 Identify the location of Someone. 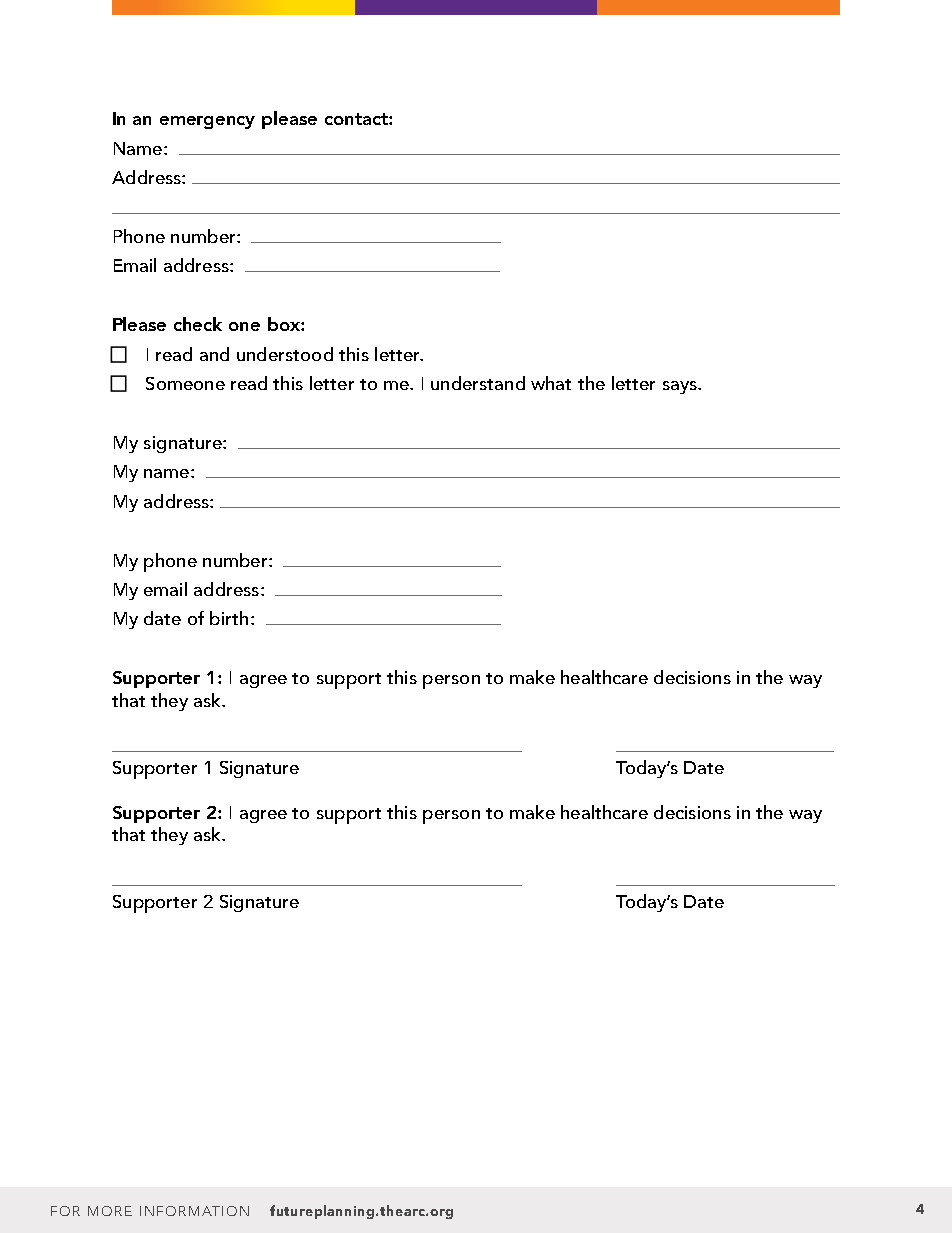
(185, 383).
